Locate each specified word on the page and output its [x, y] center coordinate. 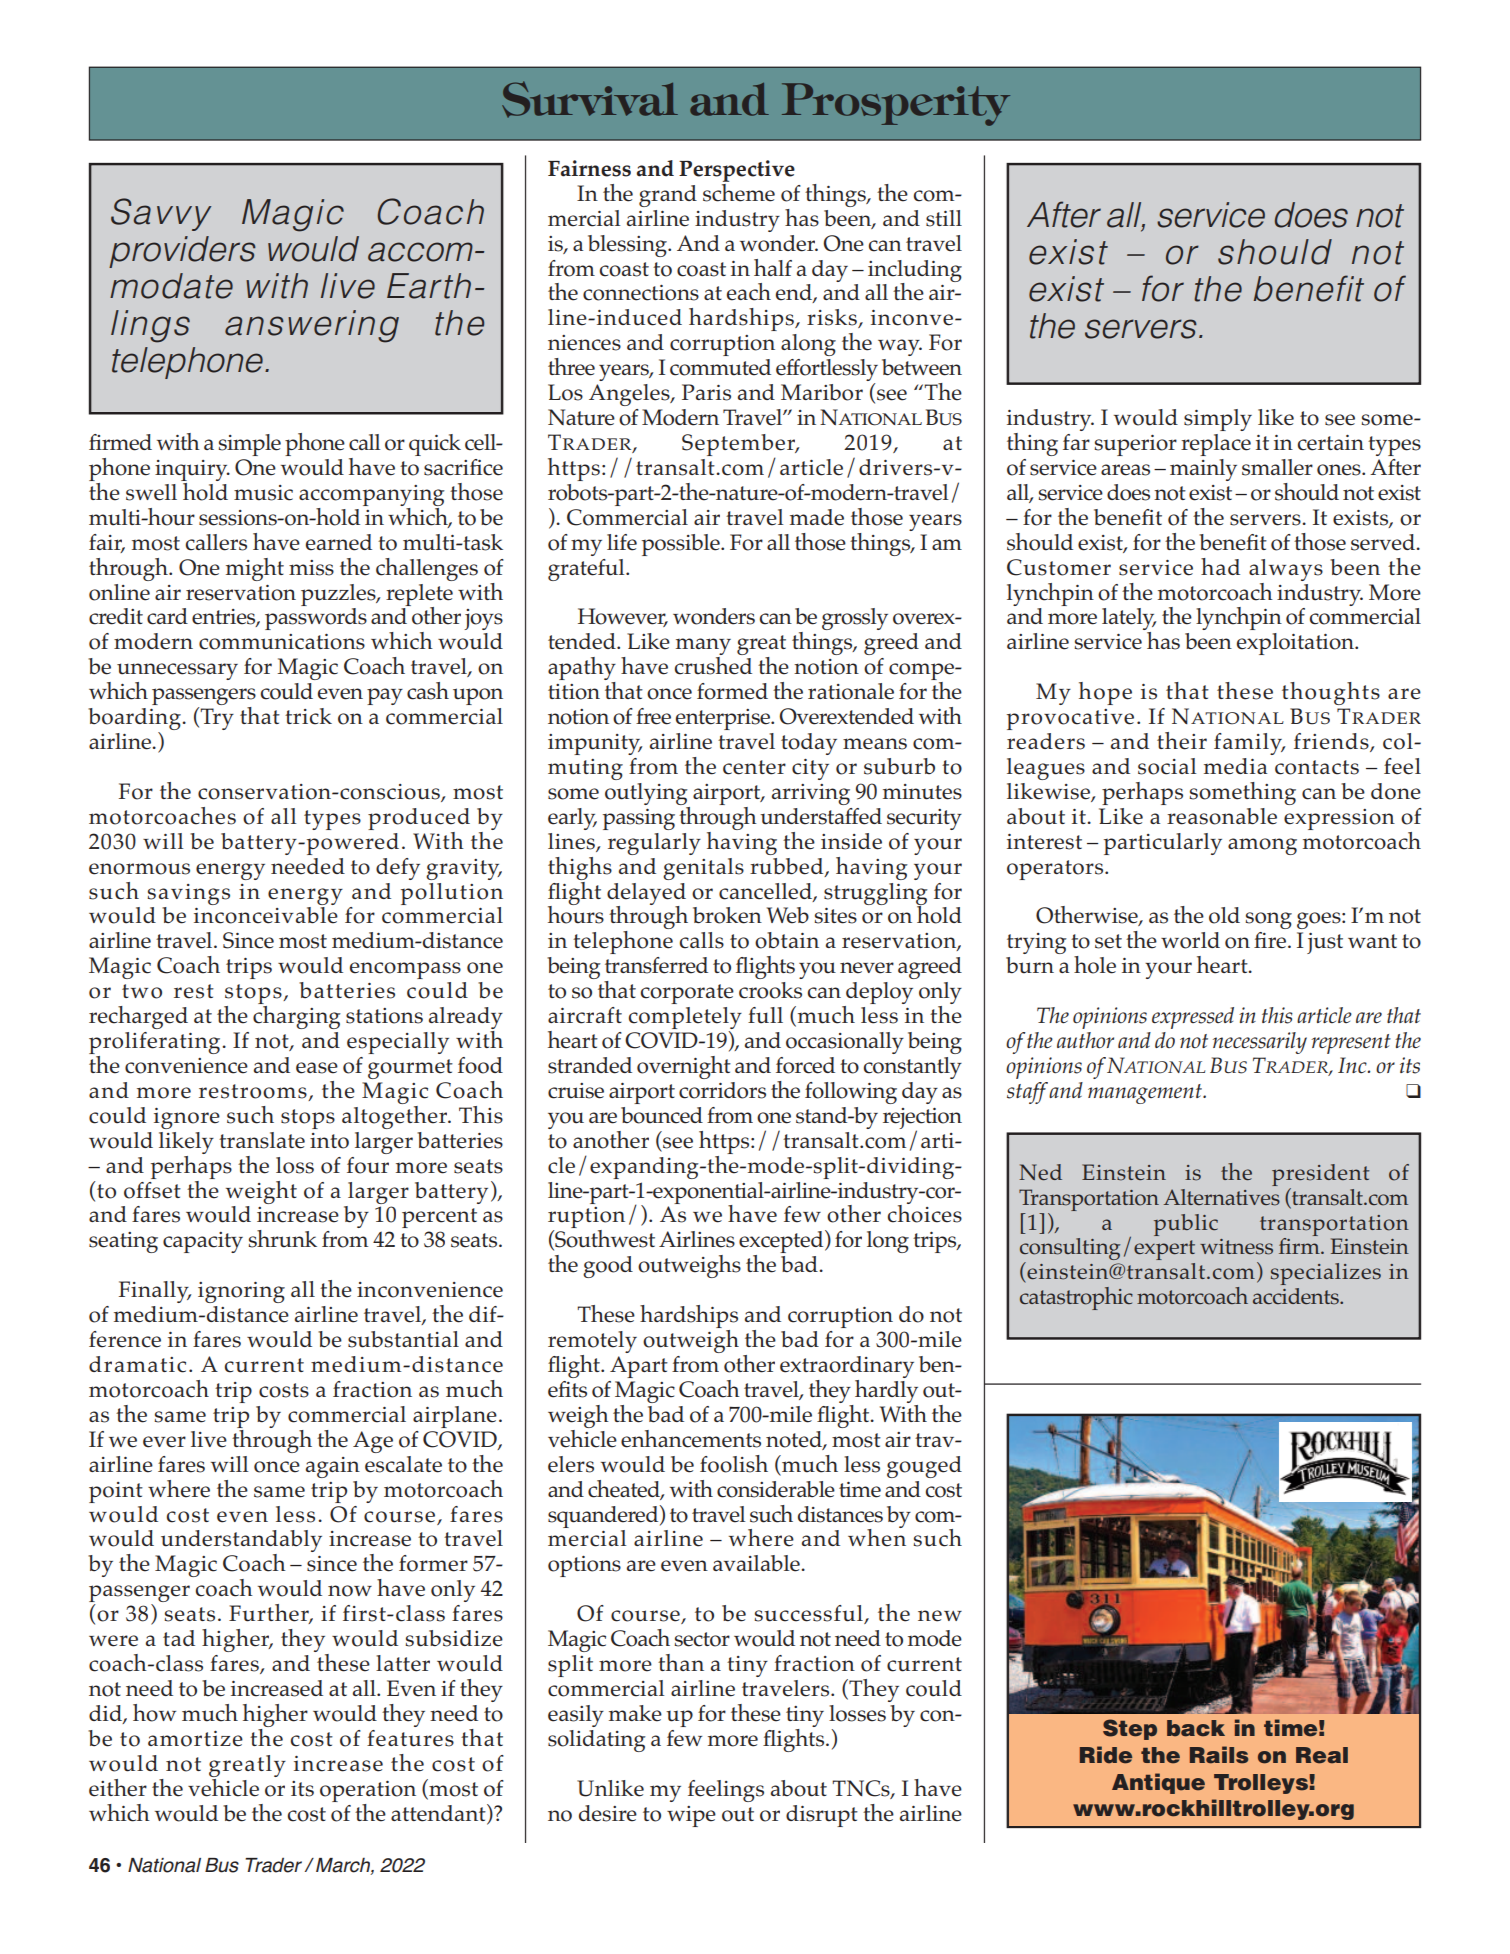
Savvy [161, 214]
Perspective [737, 171]
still [944, 218]
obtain [787, 940]
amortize [195, 1739]
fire [1270, 940]
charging [297, 1016]
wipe [691, 1816]
